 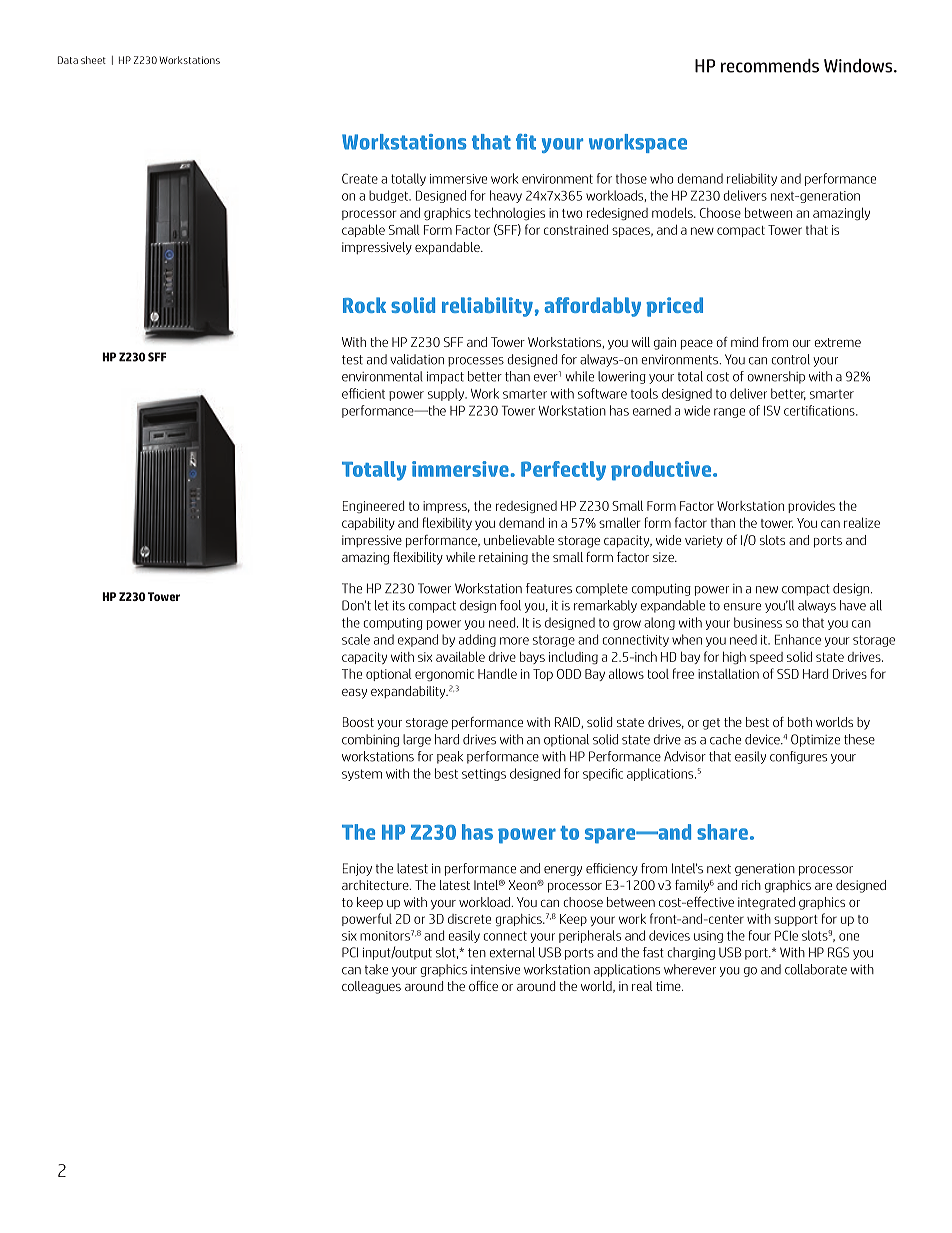 What do you see at coordinates (526, 142) in the screenshot?
I see `fit` at bounding box center [526, 142].
